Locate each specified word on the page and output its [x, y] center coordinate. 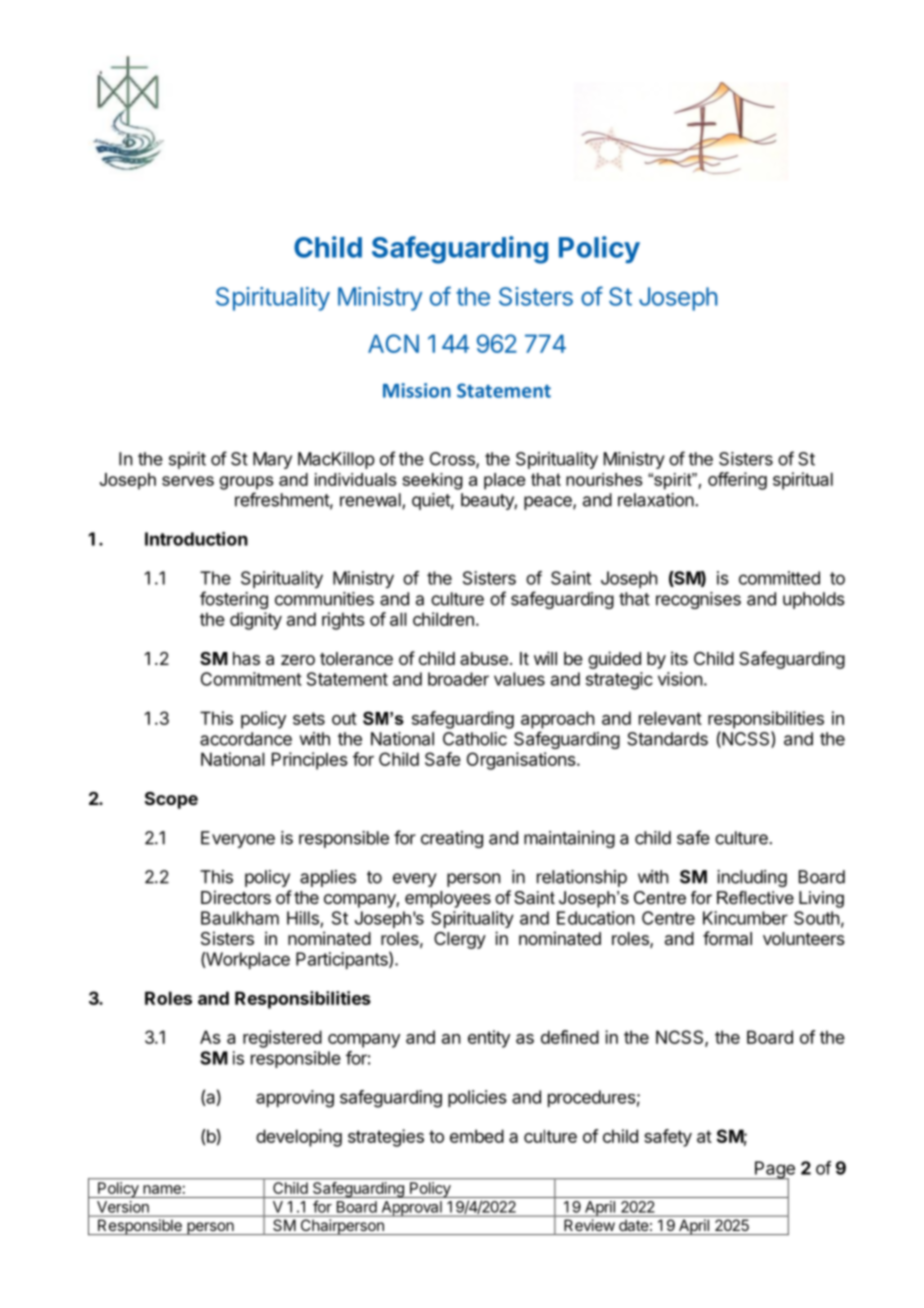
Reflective [755, 897]
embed [477, 1136]
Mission [417, 390]
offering [737, 481]
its [679, 658]
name [162, 1189]
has [246, 659]
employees [448, 899]
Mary [272, 460]
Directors [236, 897]
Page [774, 1171]
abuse [484, 658]
